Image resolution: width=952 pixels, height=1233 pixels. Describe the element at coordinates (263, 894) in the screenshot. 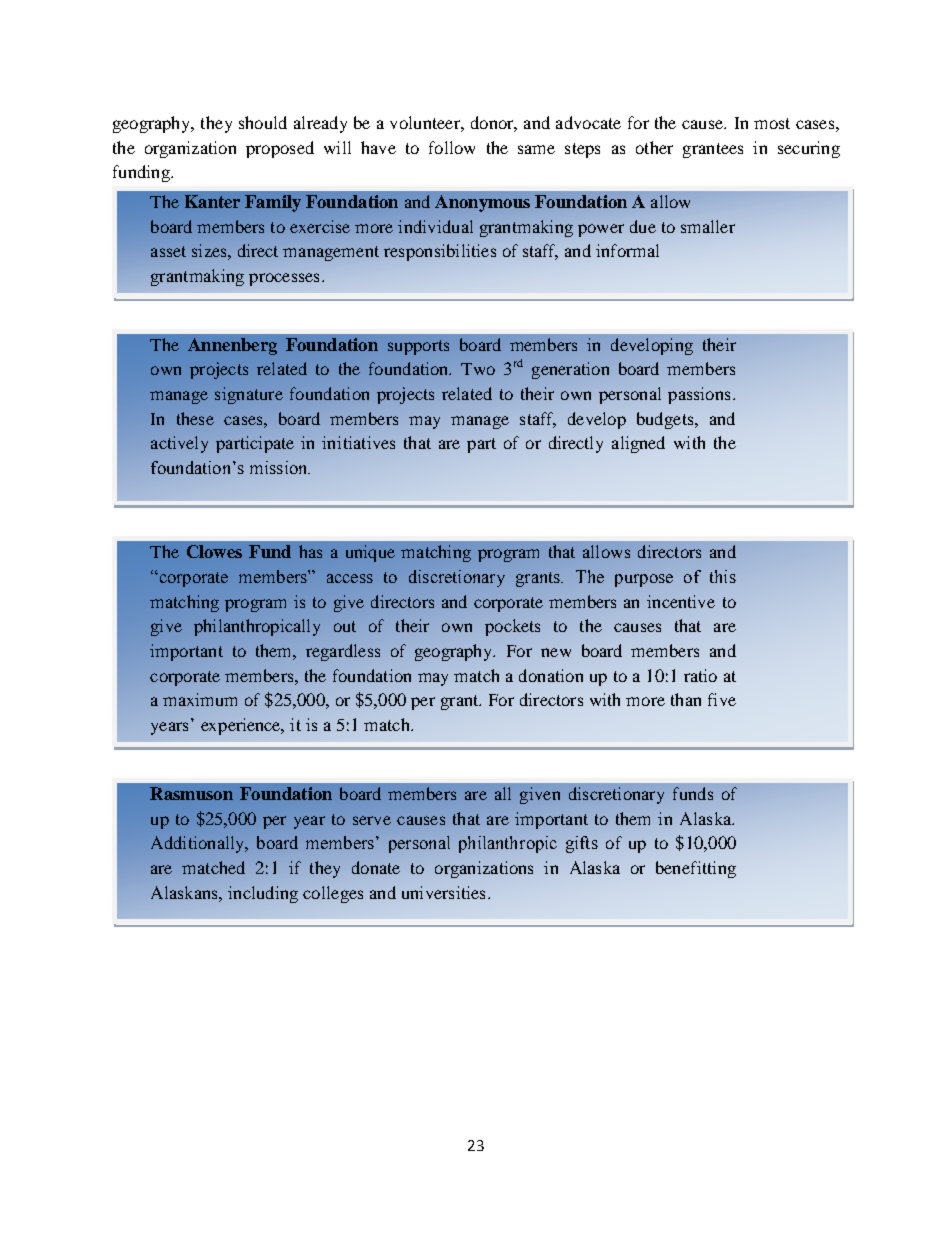

I see `including` at that location.
